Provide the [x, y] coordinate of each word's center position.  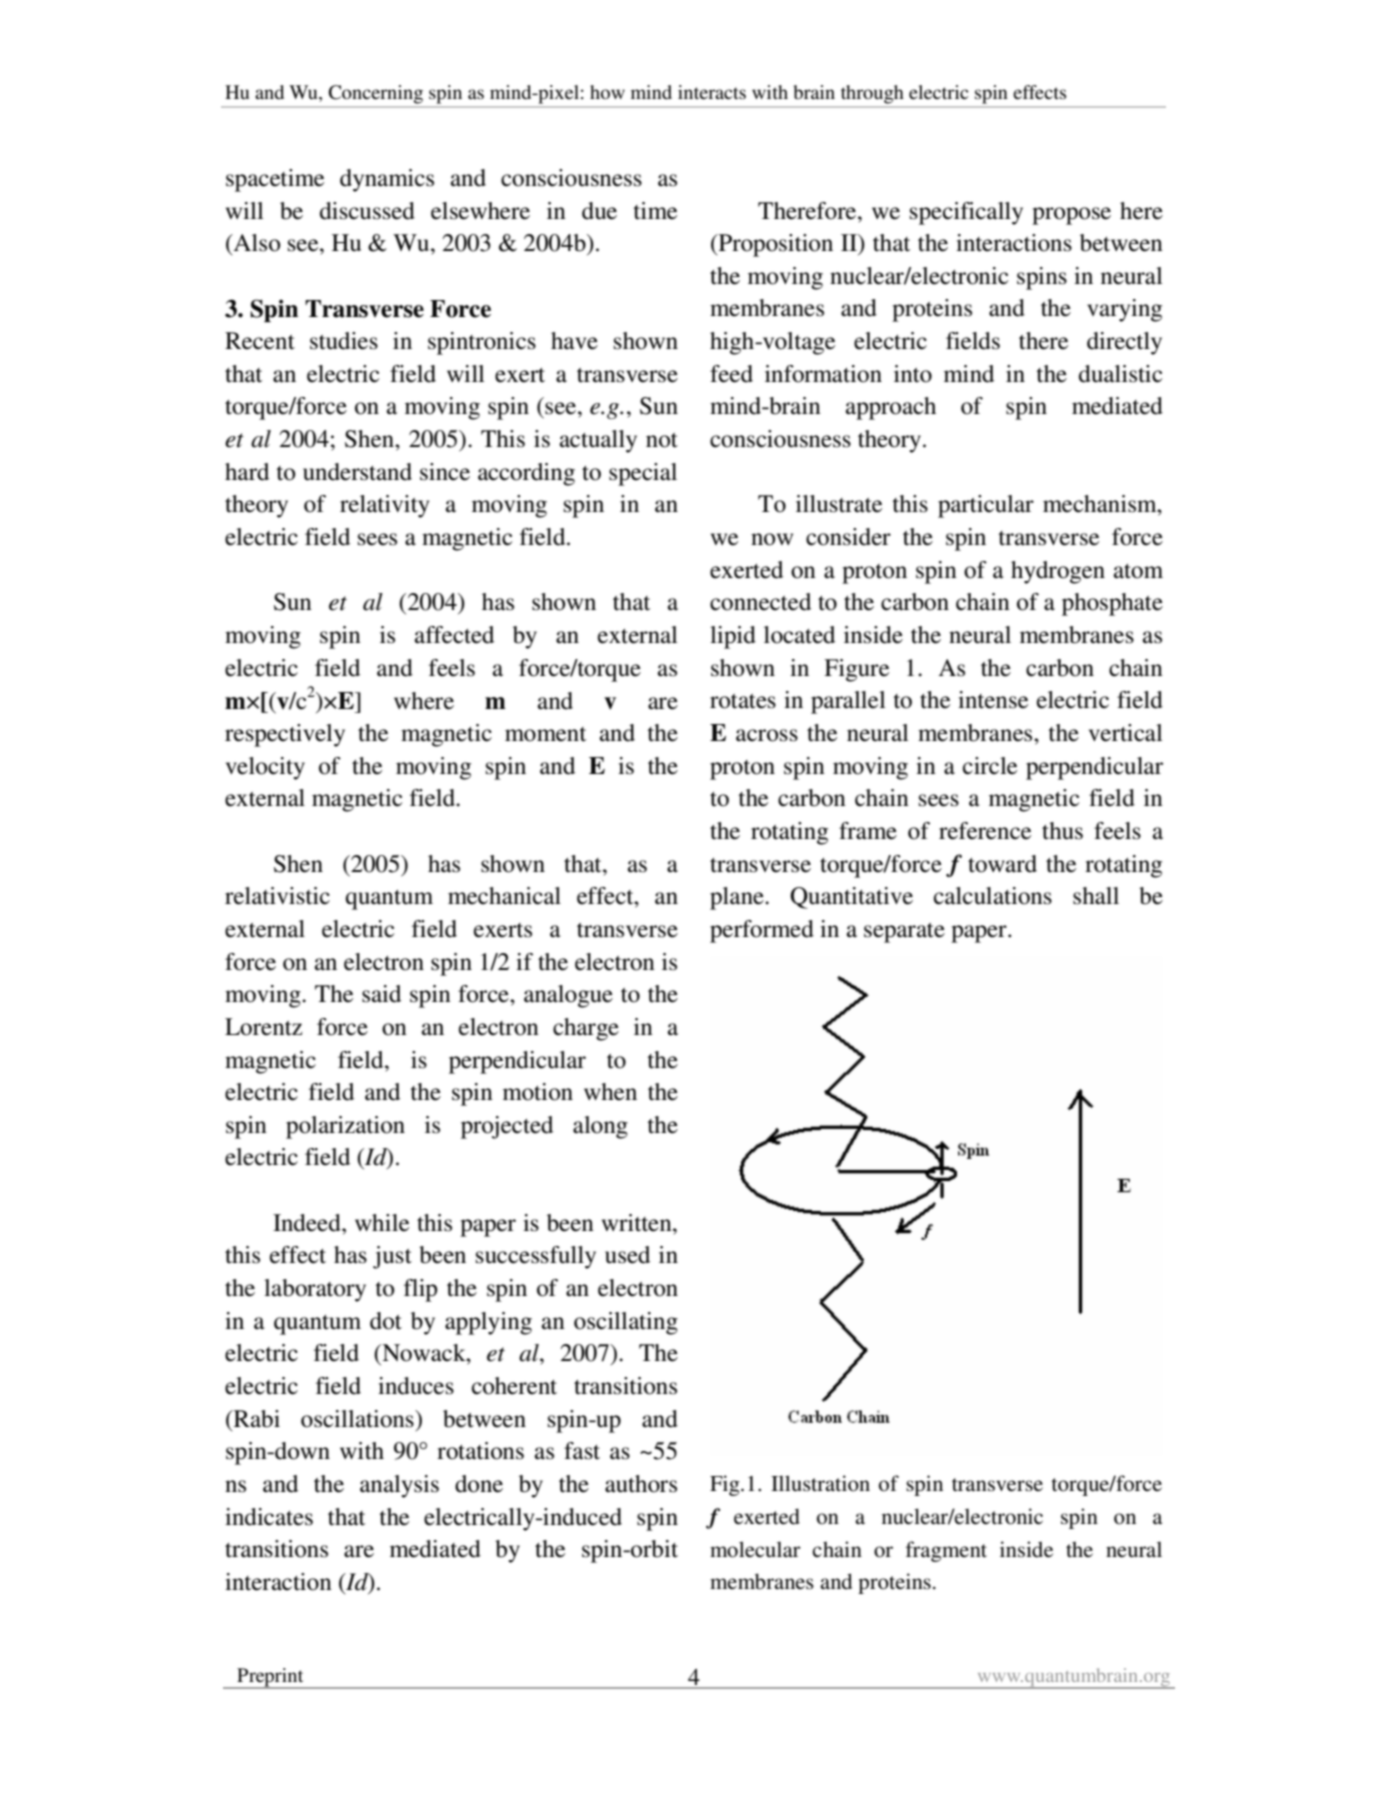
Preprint [270, 1678]
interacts [712, 92]
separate [904, 933]
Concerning [376, 94]
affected [454, 635]
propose [1071, 216]
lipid [733, 637]
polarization [345, 1127]
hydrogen [1058, 572]
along [600, 1127]
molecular [755, 1549]
